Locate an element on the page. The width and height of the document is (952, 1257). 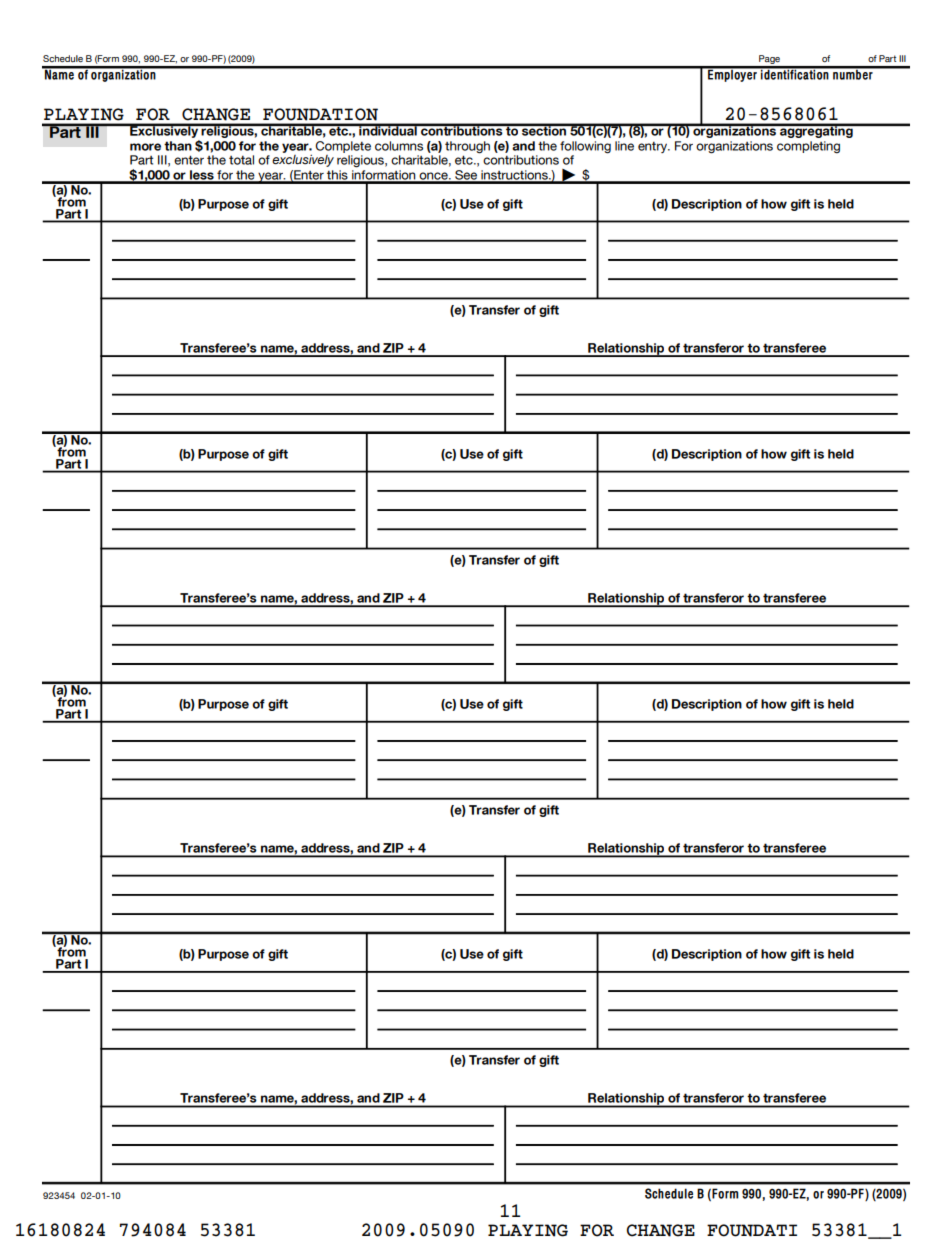
through is located at coordinates (467, 147).
